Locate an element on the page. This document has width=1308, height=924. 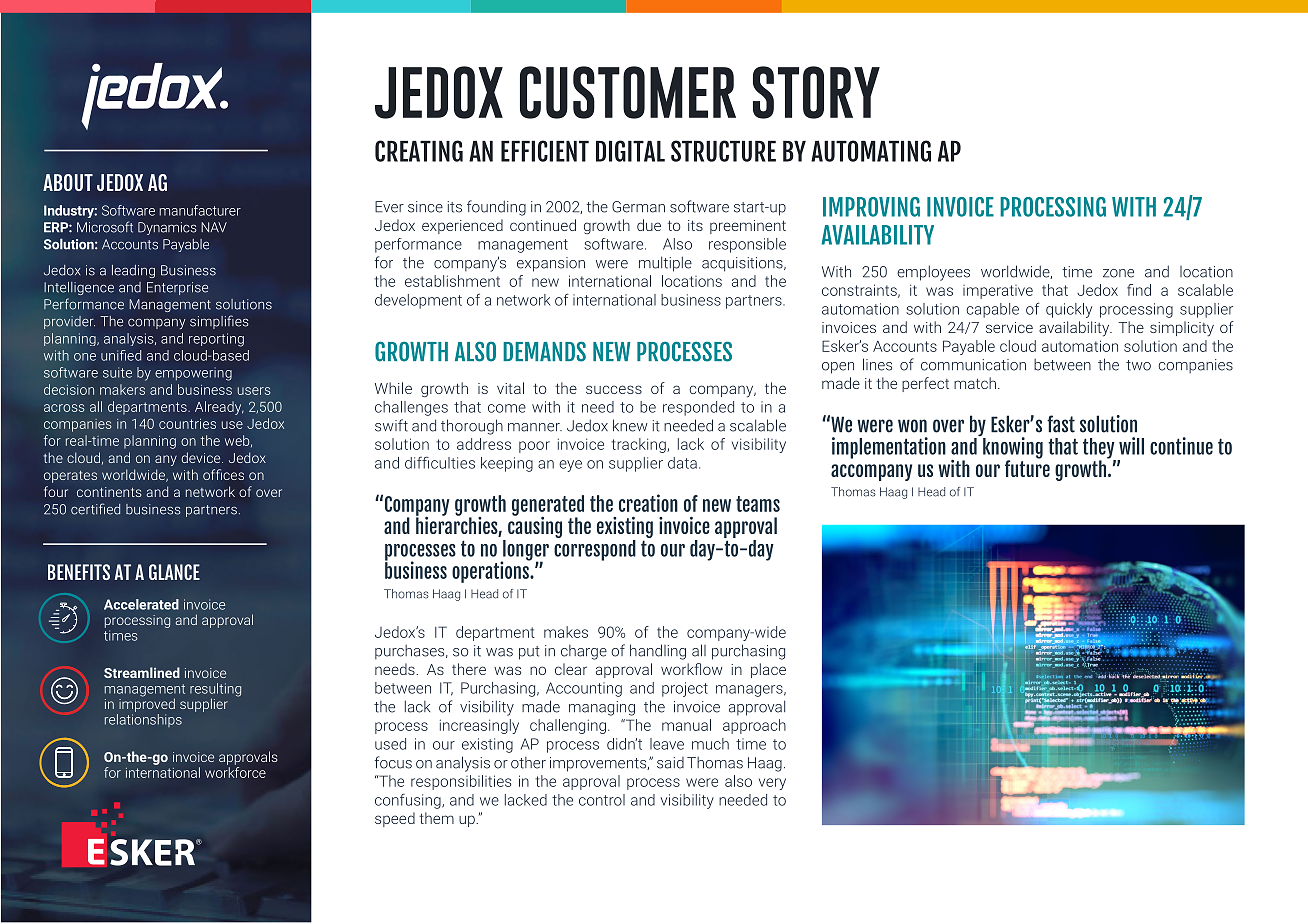
very is located at coordinates (772, 784).
